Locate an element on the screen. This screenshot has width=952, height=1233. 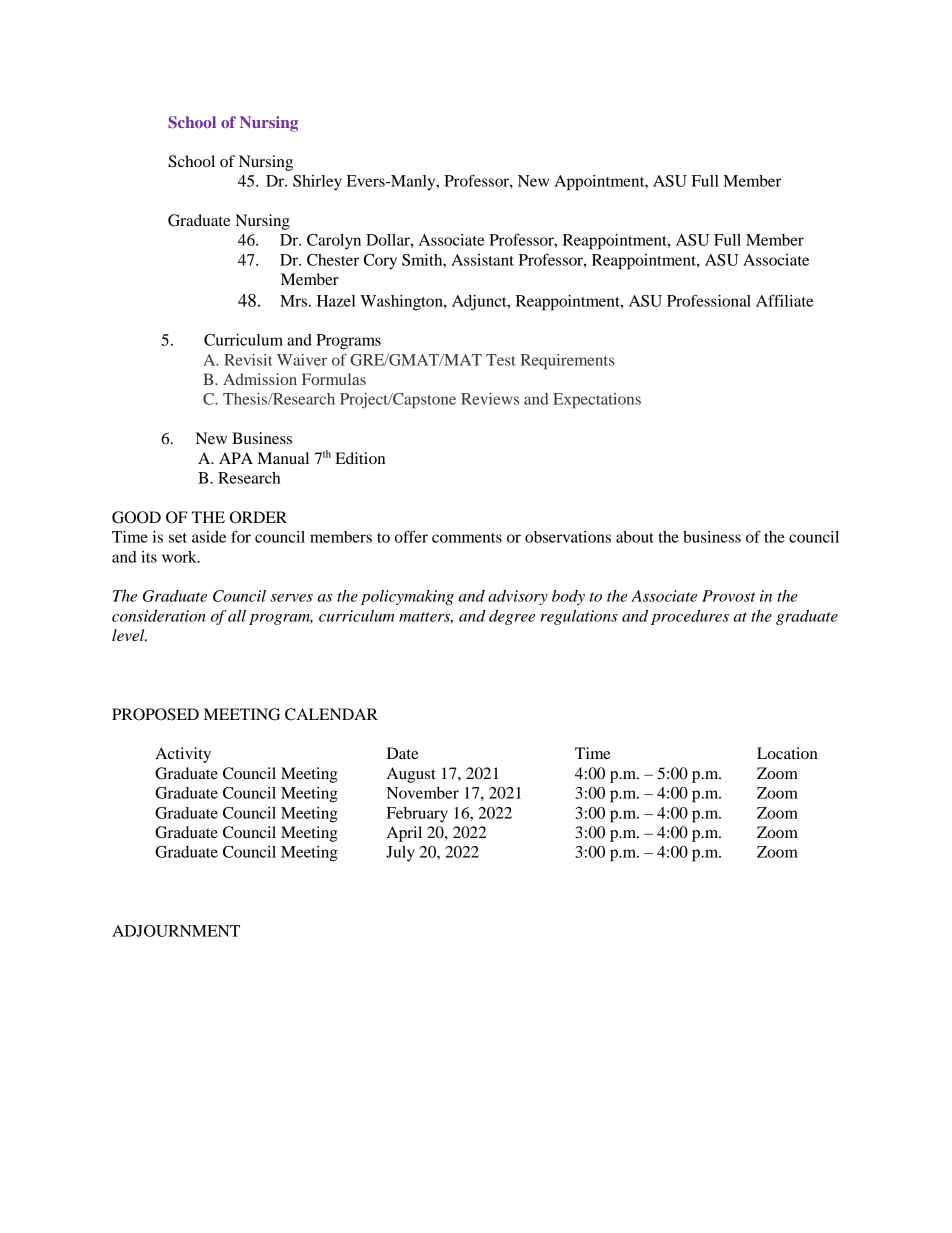
Test is located at coordinates (501, 360).
